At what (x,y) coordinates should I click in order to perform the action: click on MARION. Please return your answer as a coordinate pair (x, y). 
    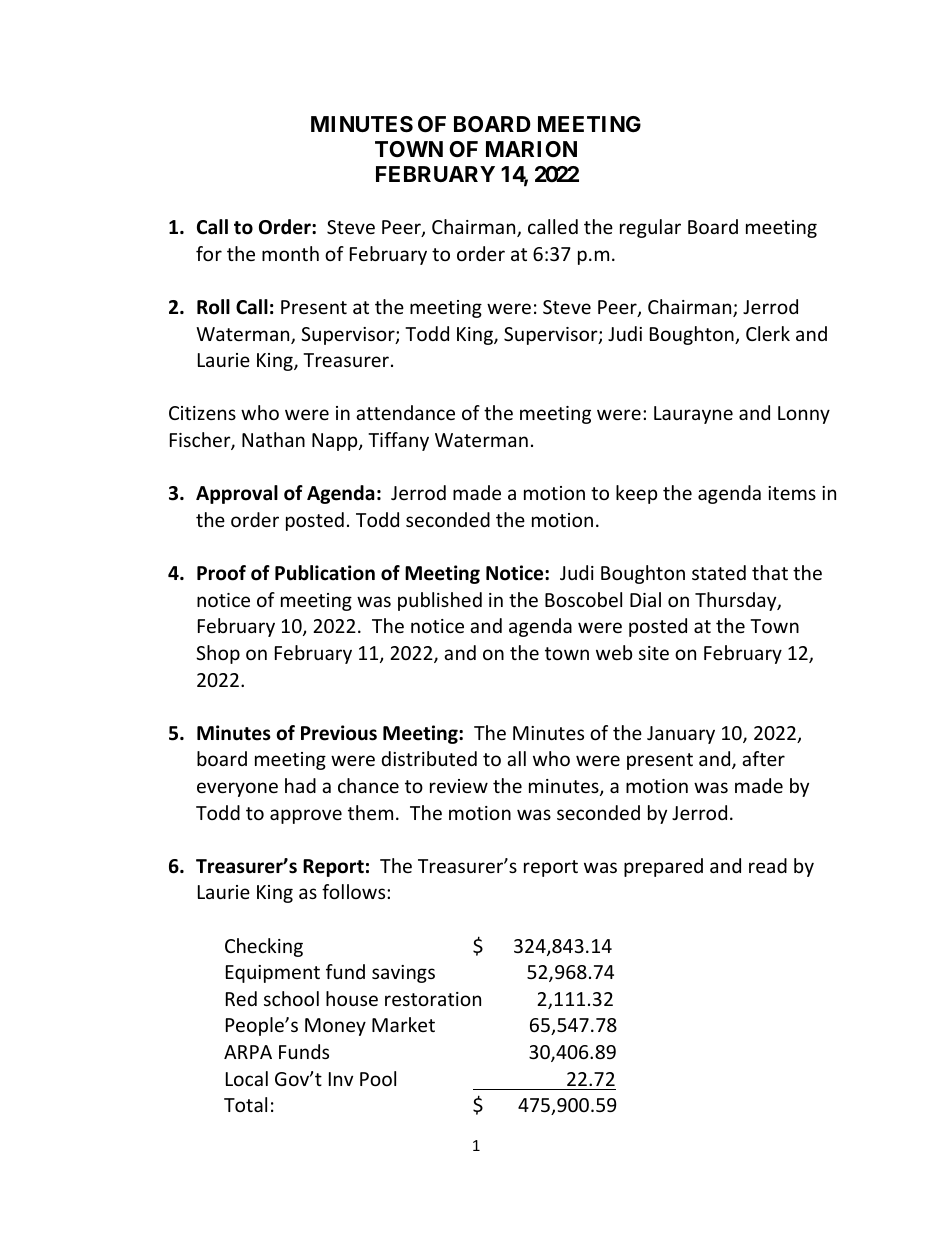
    Looking at the image, I should click on (531, 149).
